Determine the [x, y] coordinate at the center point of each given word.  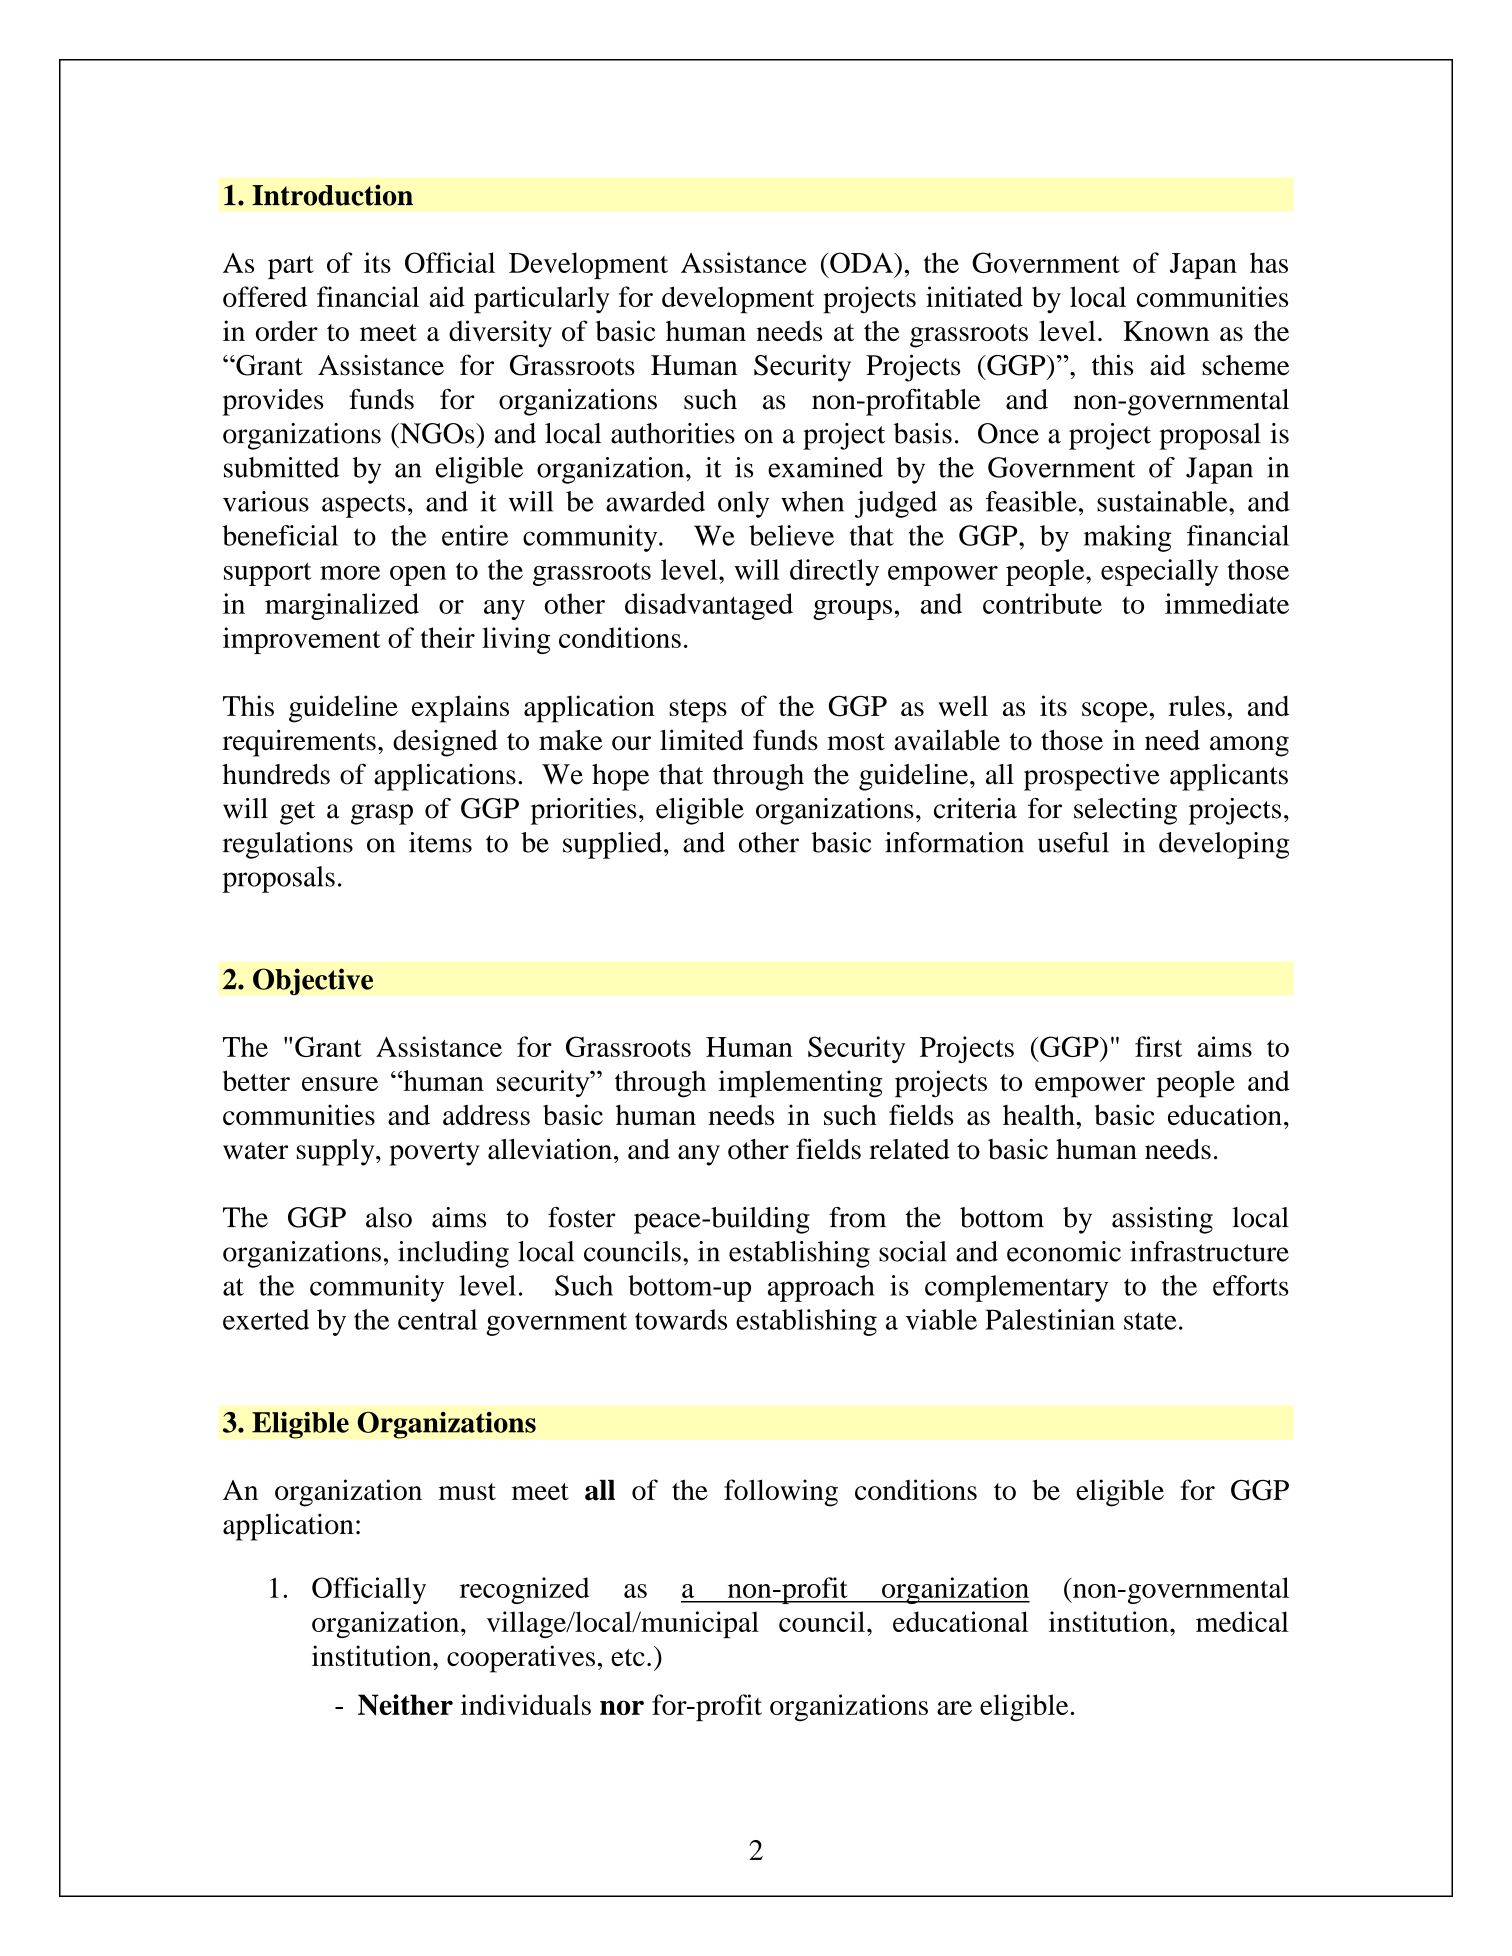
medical [1242, 1621]
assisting [1162, 1220]
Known [1166, 331]
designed [445, 743]
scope [1116, 712]
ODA [862, 262]
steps [698, 711]
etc [628, 1657]
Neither [405, 1705]
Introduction [332, 195]
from [857, 1217]
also [389, 1217]
